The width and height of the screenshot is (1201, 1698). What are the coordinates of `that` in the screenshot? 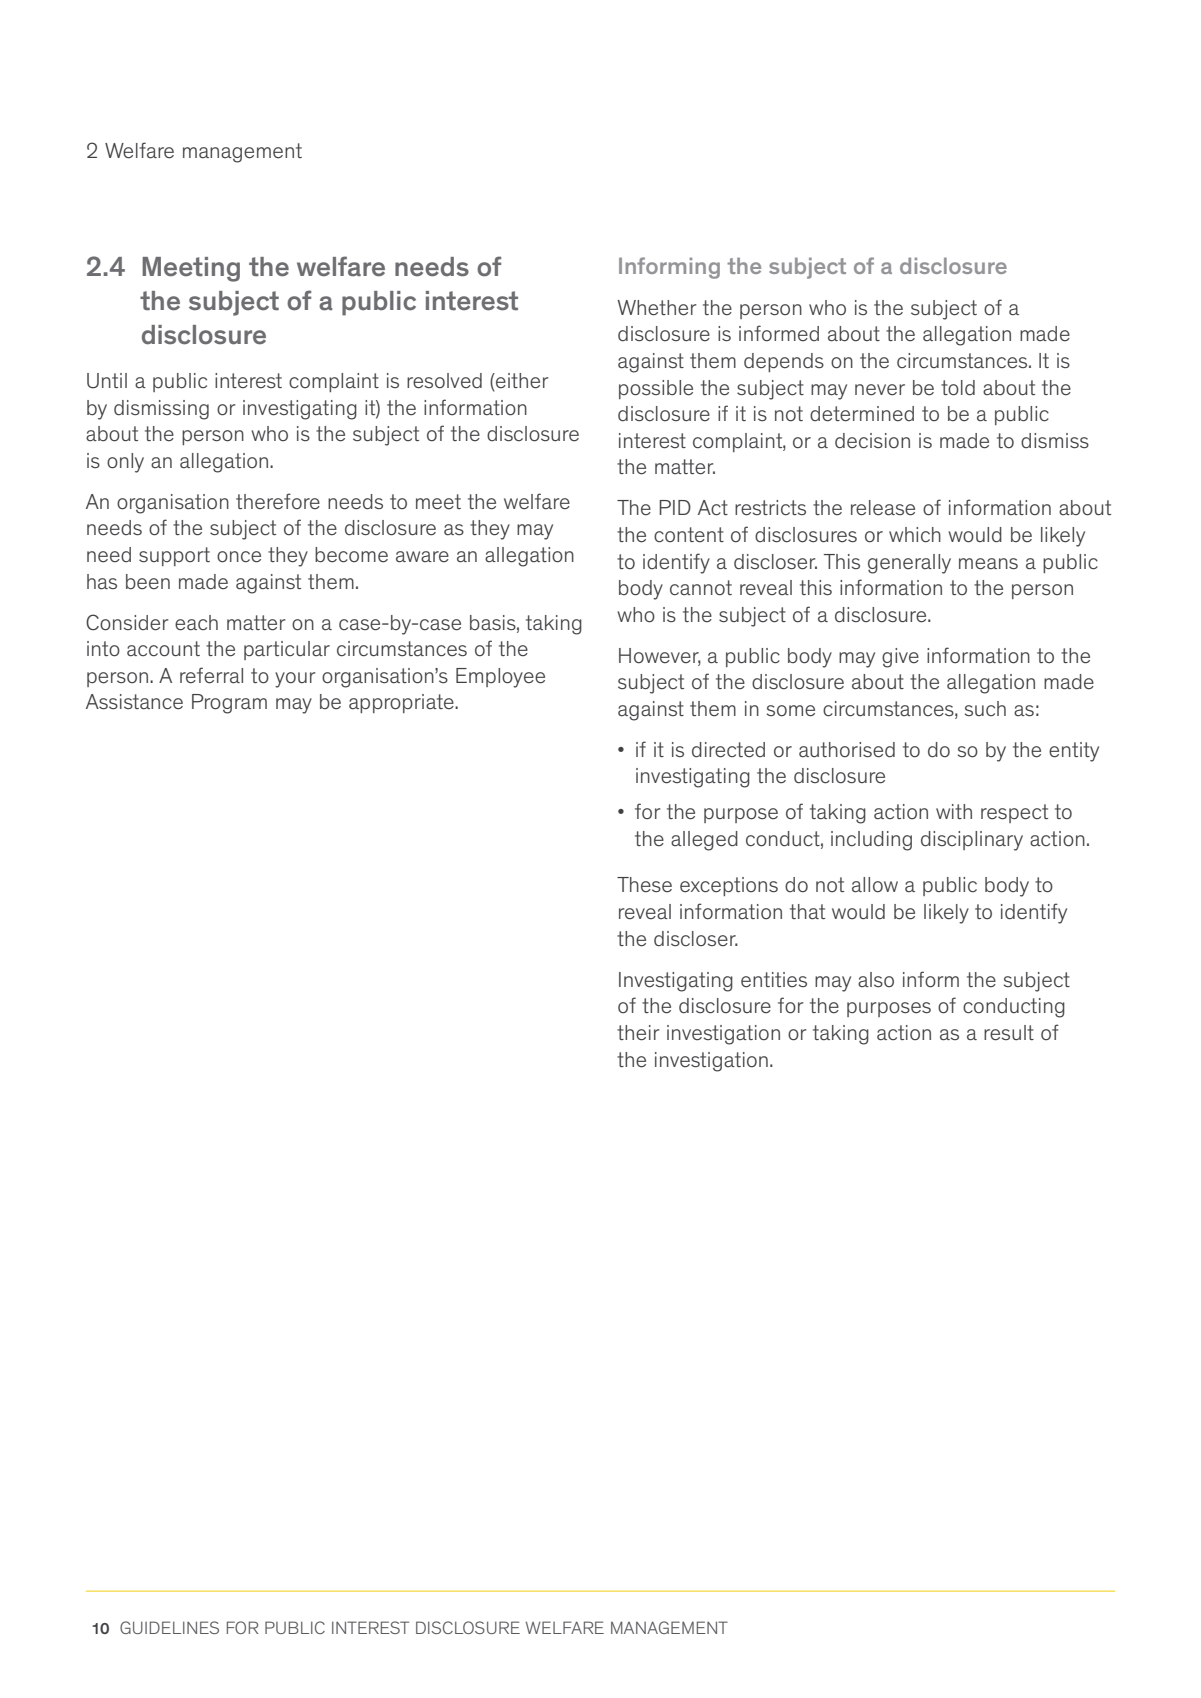 It's located at (807, 912).
